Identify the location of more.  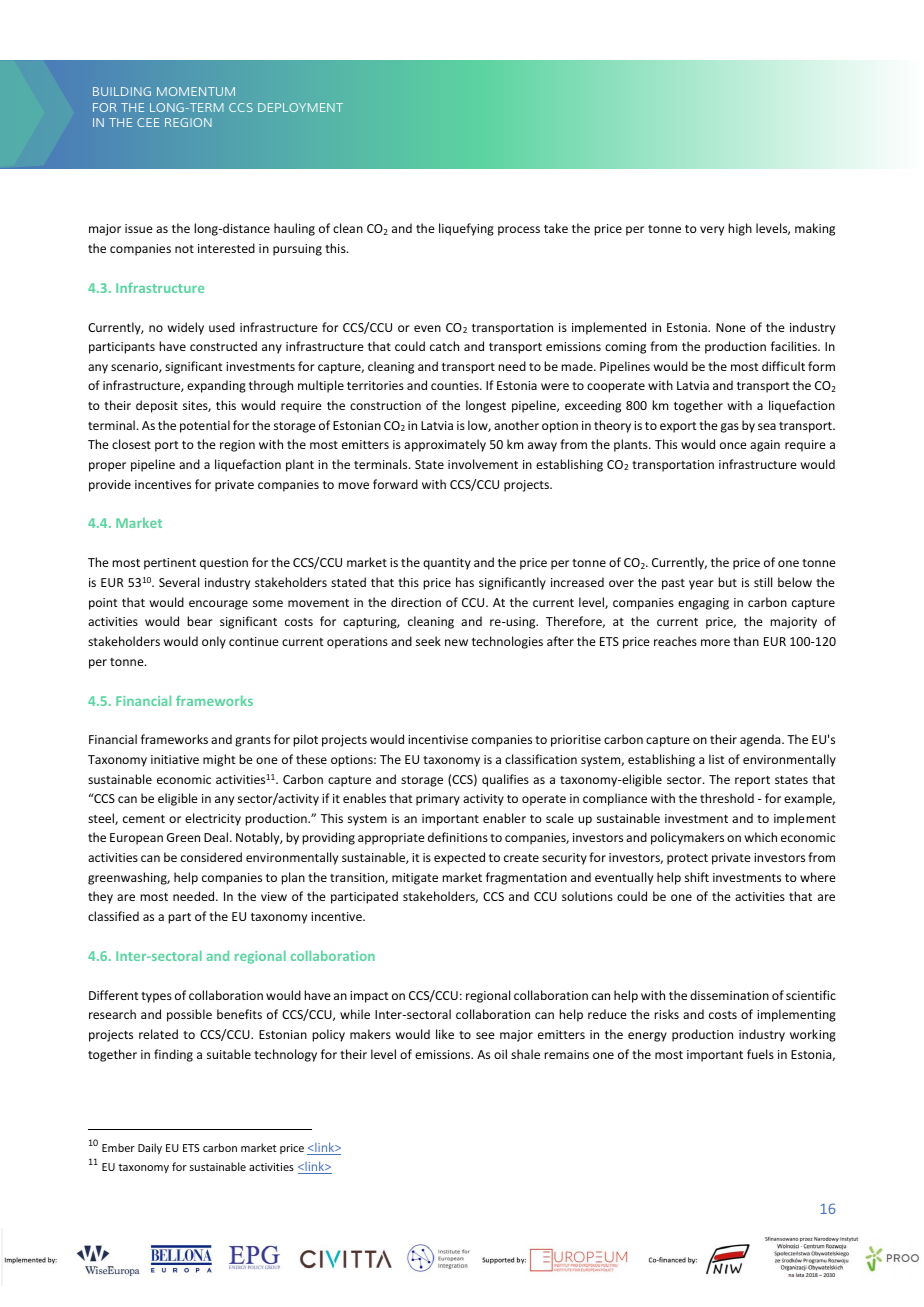
(715, 642).
